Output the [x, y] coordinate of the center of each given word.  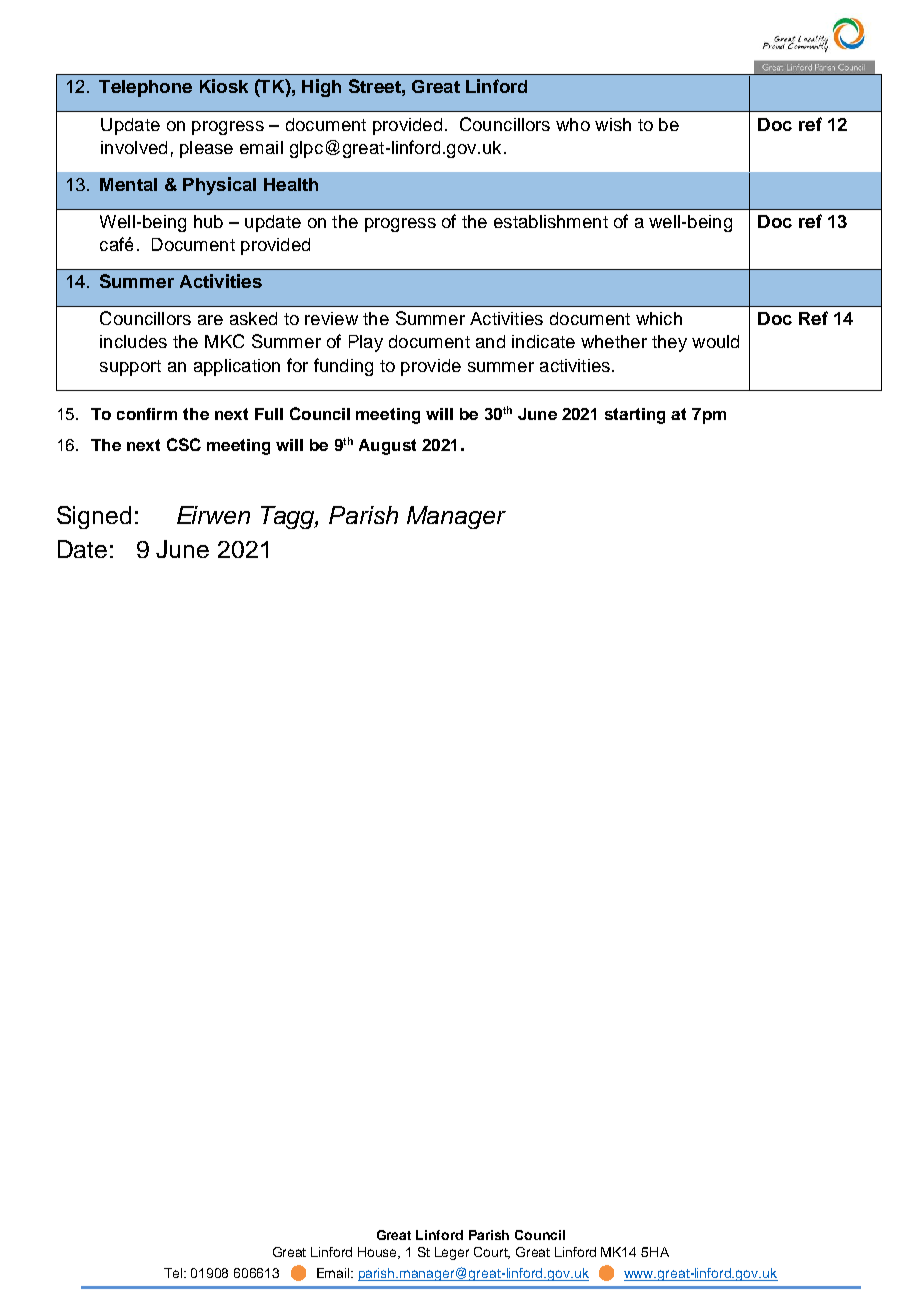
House [379, 1253]
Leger [452, 1253]
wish [613, 124]
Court [492, 1253]
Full [269, 414]
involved [134, 147]
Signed [94, 517]
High [321, 88]
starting [635, 416]
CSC [184, 444]
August [387, 447]
